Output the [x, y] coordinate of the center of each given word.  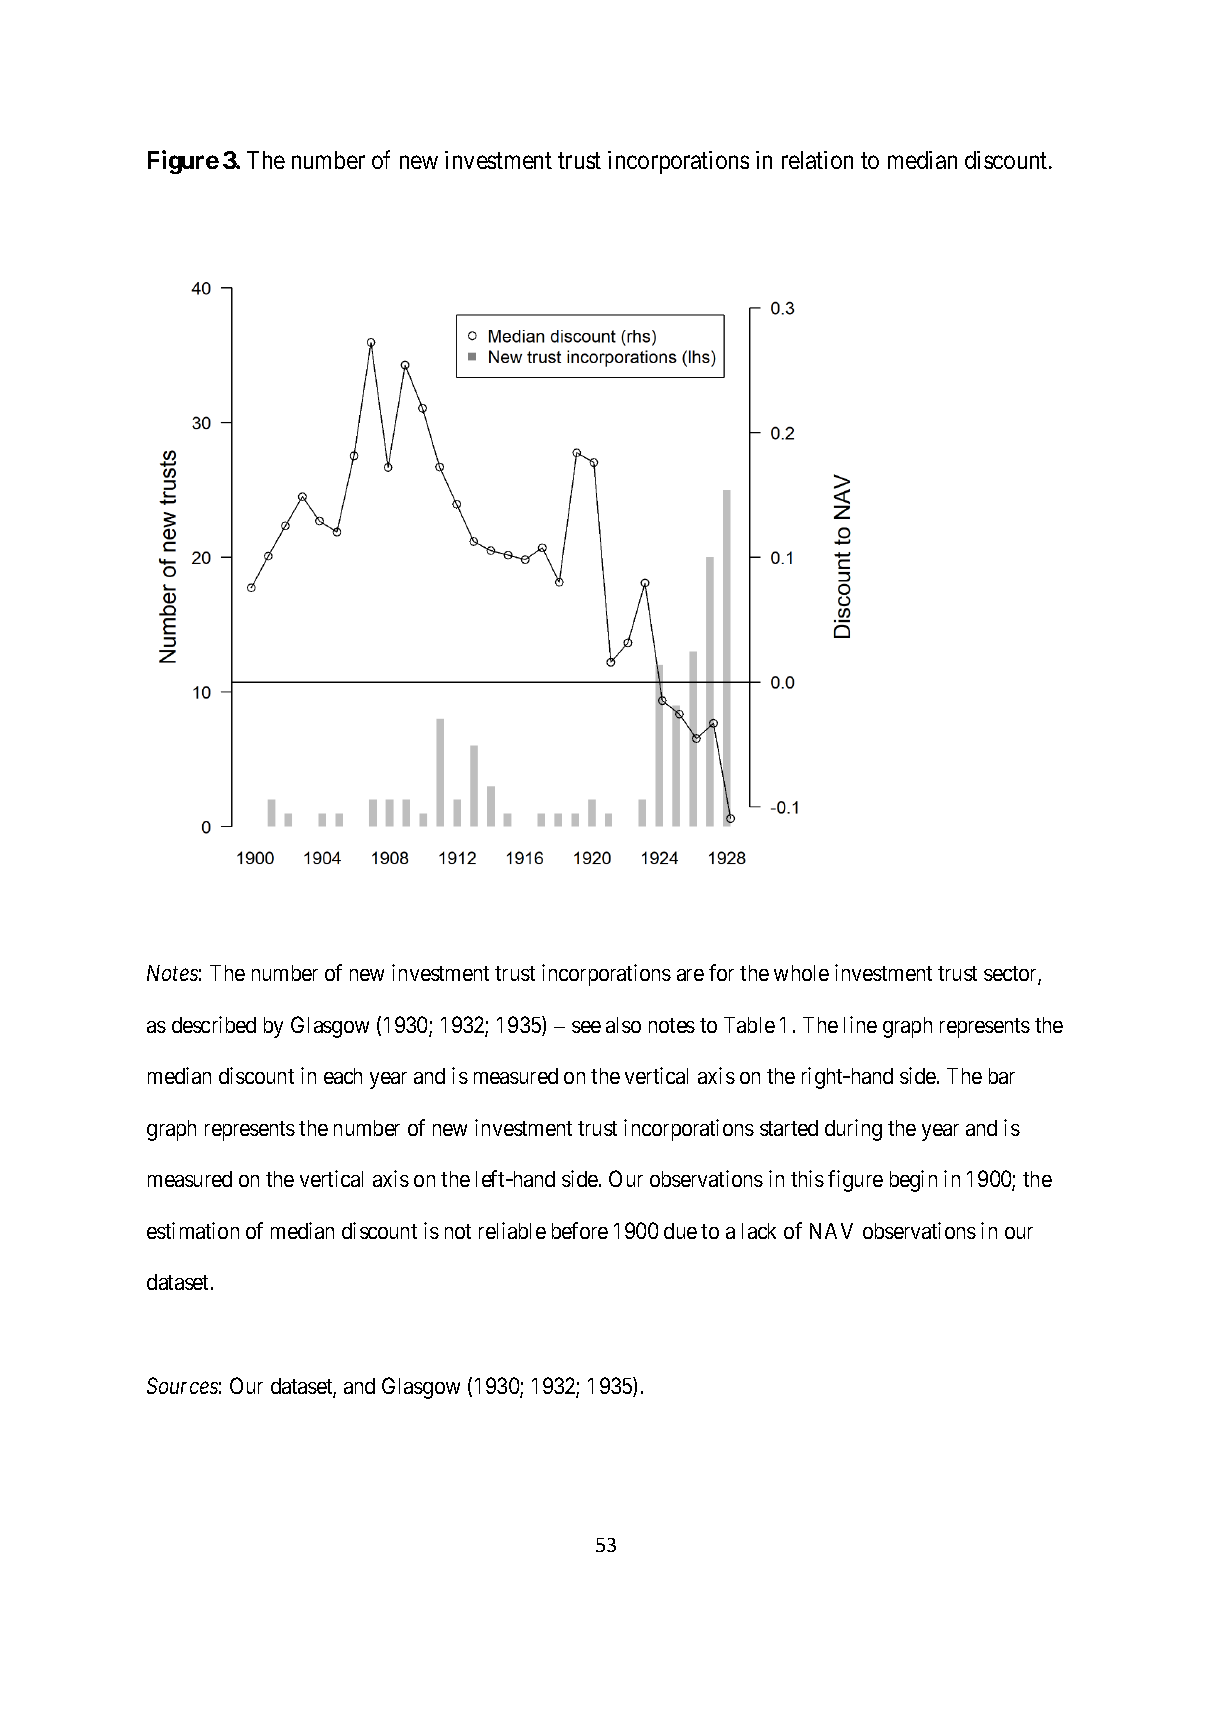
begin [913, 1181]
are [690, 975]
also [623, 1025]
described [214, 1024]
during [853, 1130]
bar [1002, 1076]
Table [749, 1025]
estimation [193, 1230]
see [586, 1027]
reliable [512, 1230]
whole [801, 973]
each [343, 1076]
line [860, 1024]
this [807, 1178]
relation [817, 160]
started [789, 1128]
